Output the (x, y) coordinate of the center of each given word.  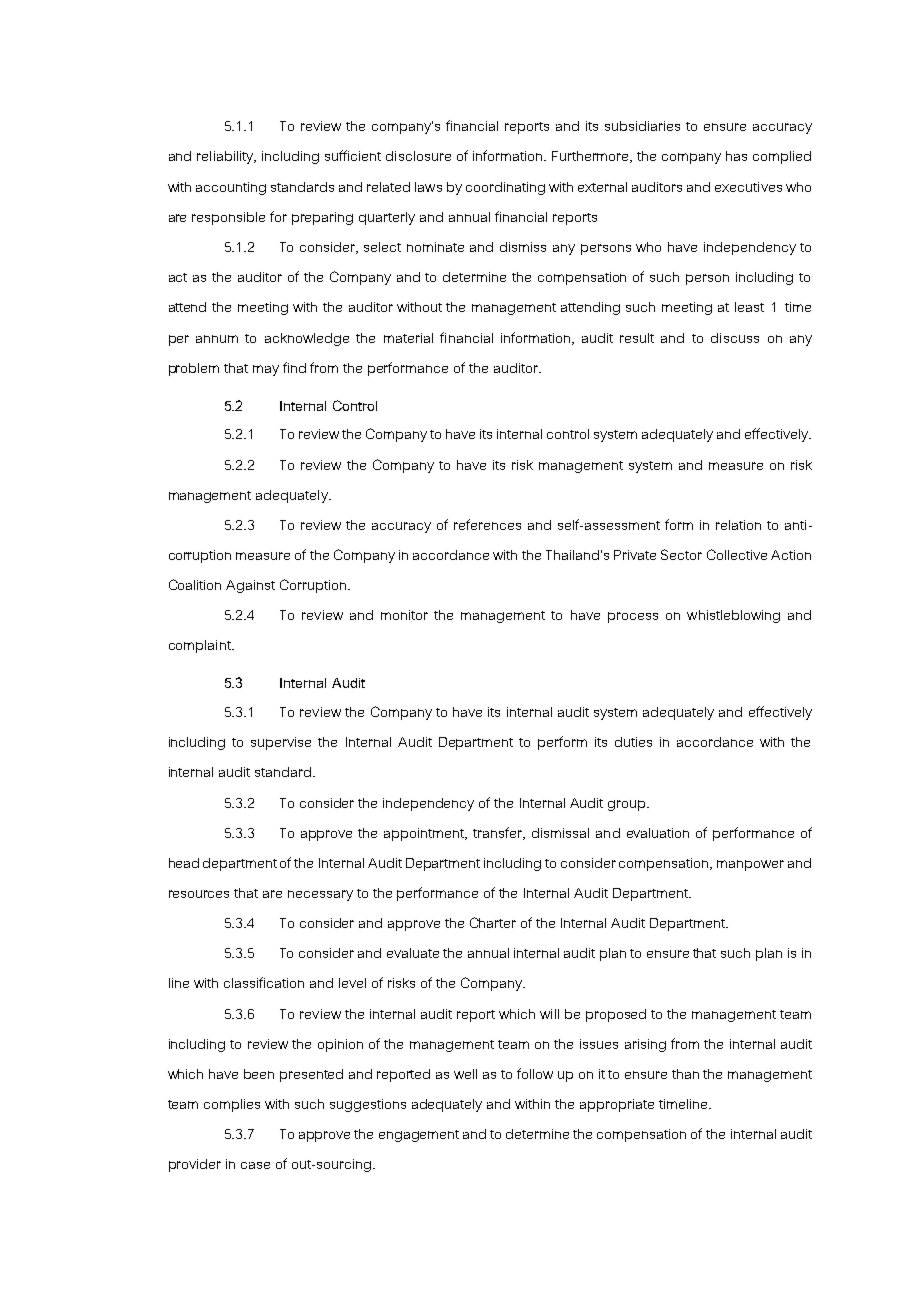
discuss (735, 338)
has (736, 156)
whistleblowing (733, 616)
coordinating (505, 188)
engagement (419, 1136)
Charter (493, 922)
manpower (750, 865)
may (266, 370)
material (408, 338)
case (255, 1165)
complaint (201, 646)
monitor (404, 615)
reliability (226, 157)
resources (199, 894)
